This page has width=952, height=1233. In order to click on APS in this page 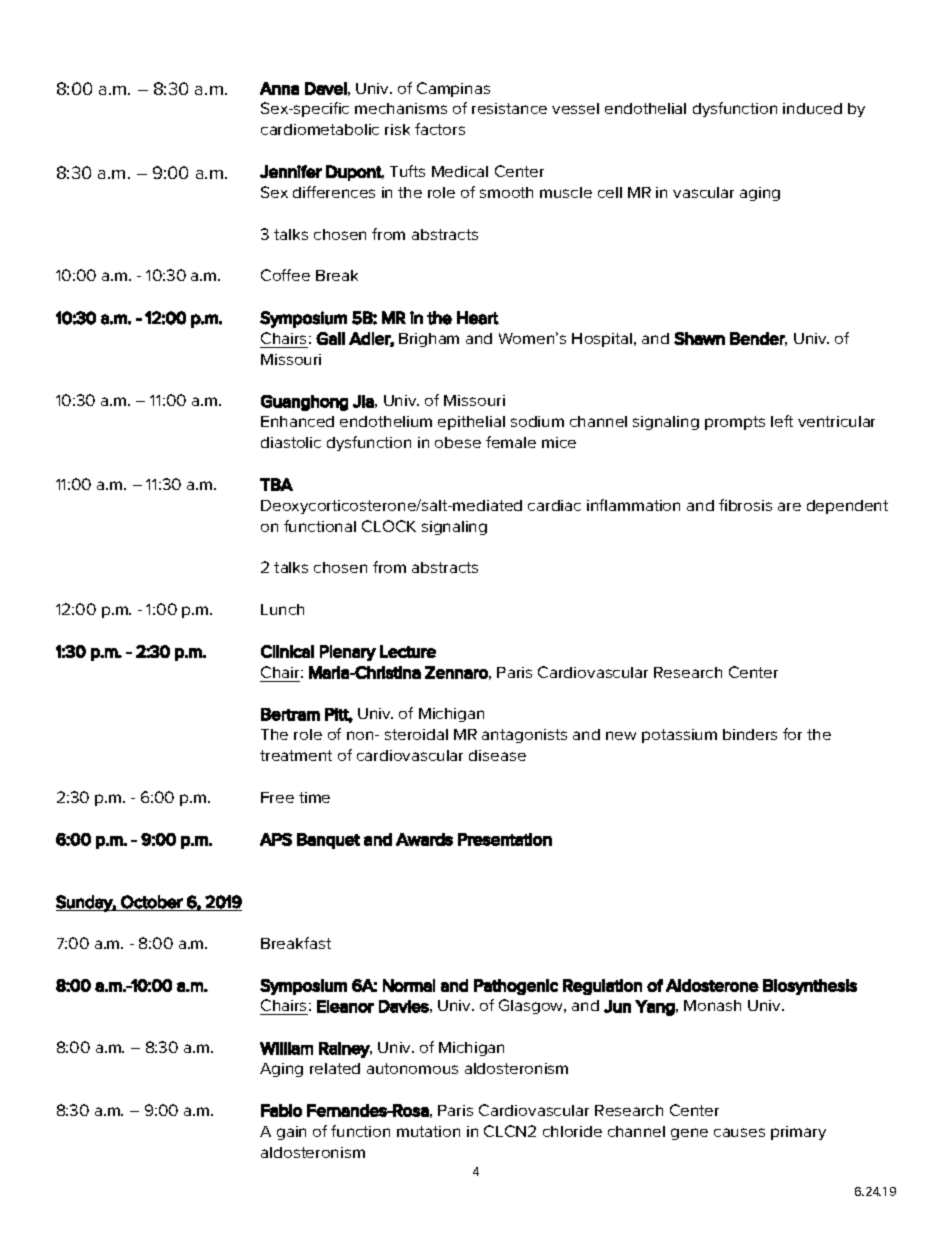, I will do `click(276, 839)`.
